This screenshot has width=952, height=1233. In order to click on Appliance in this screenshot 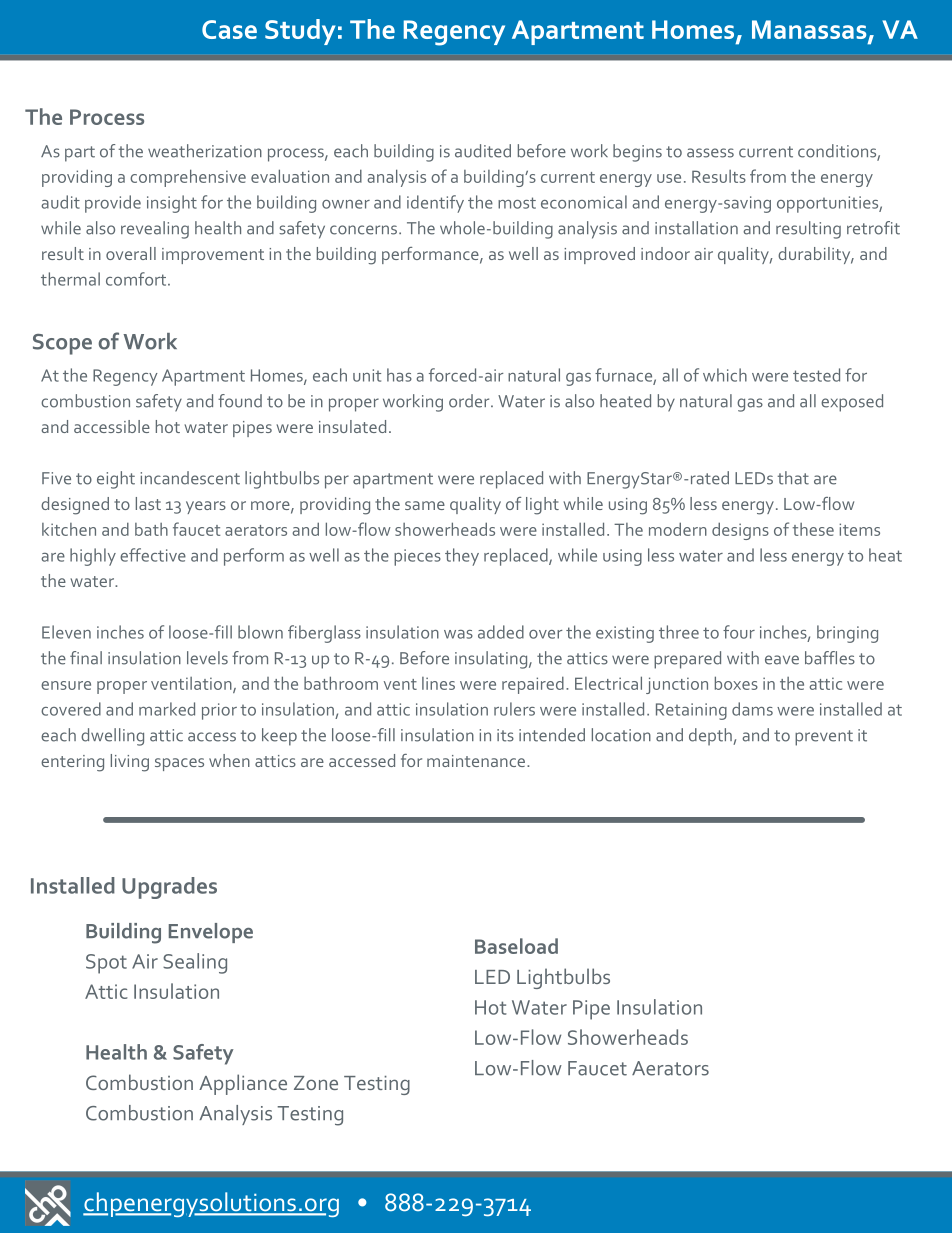, I will do `click(243, 1084)`.
